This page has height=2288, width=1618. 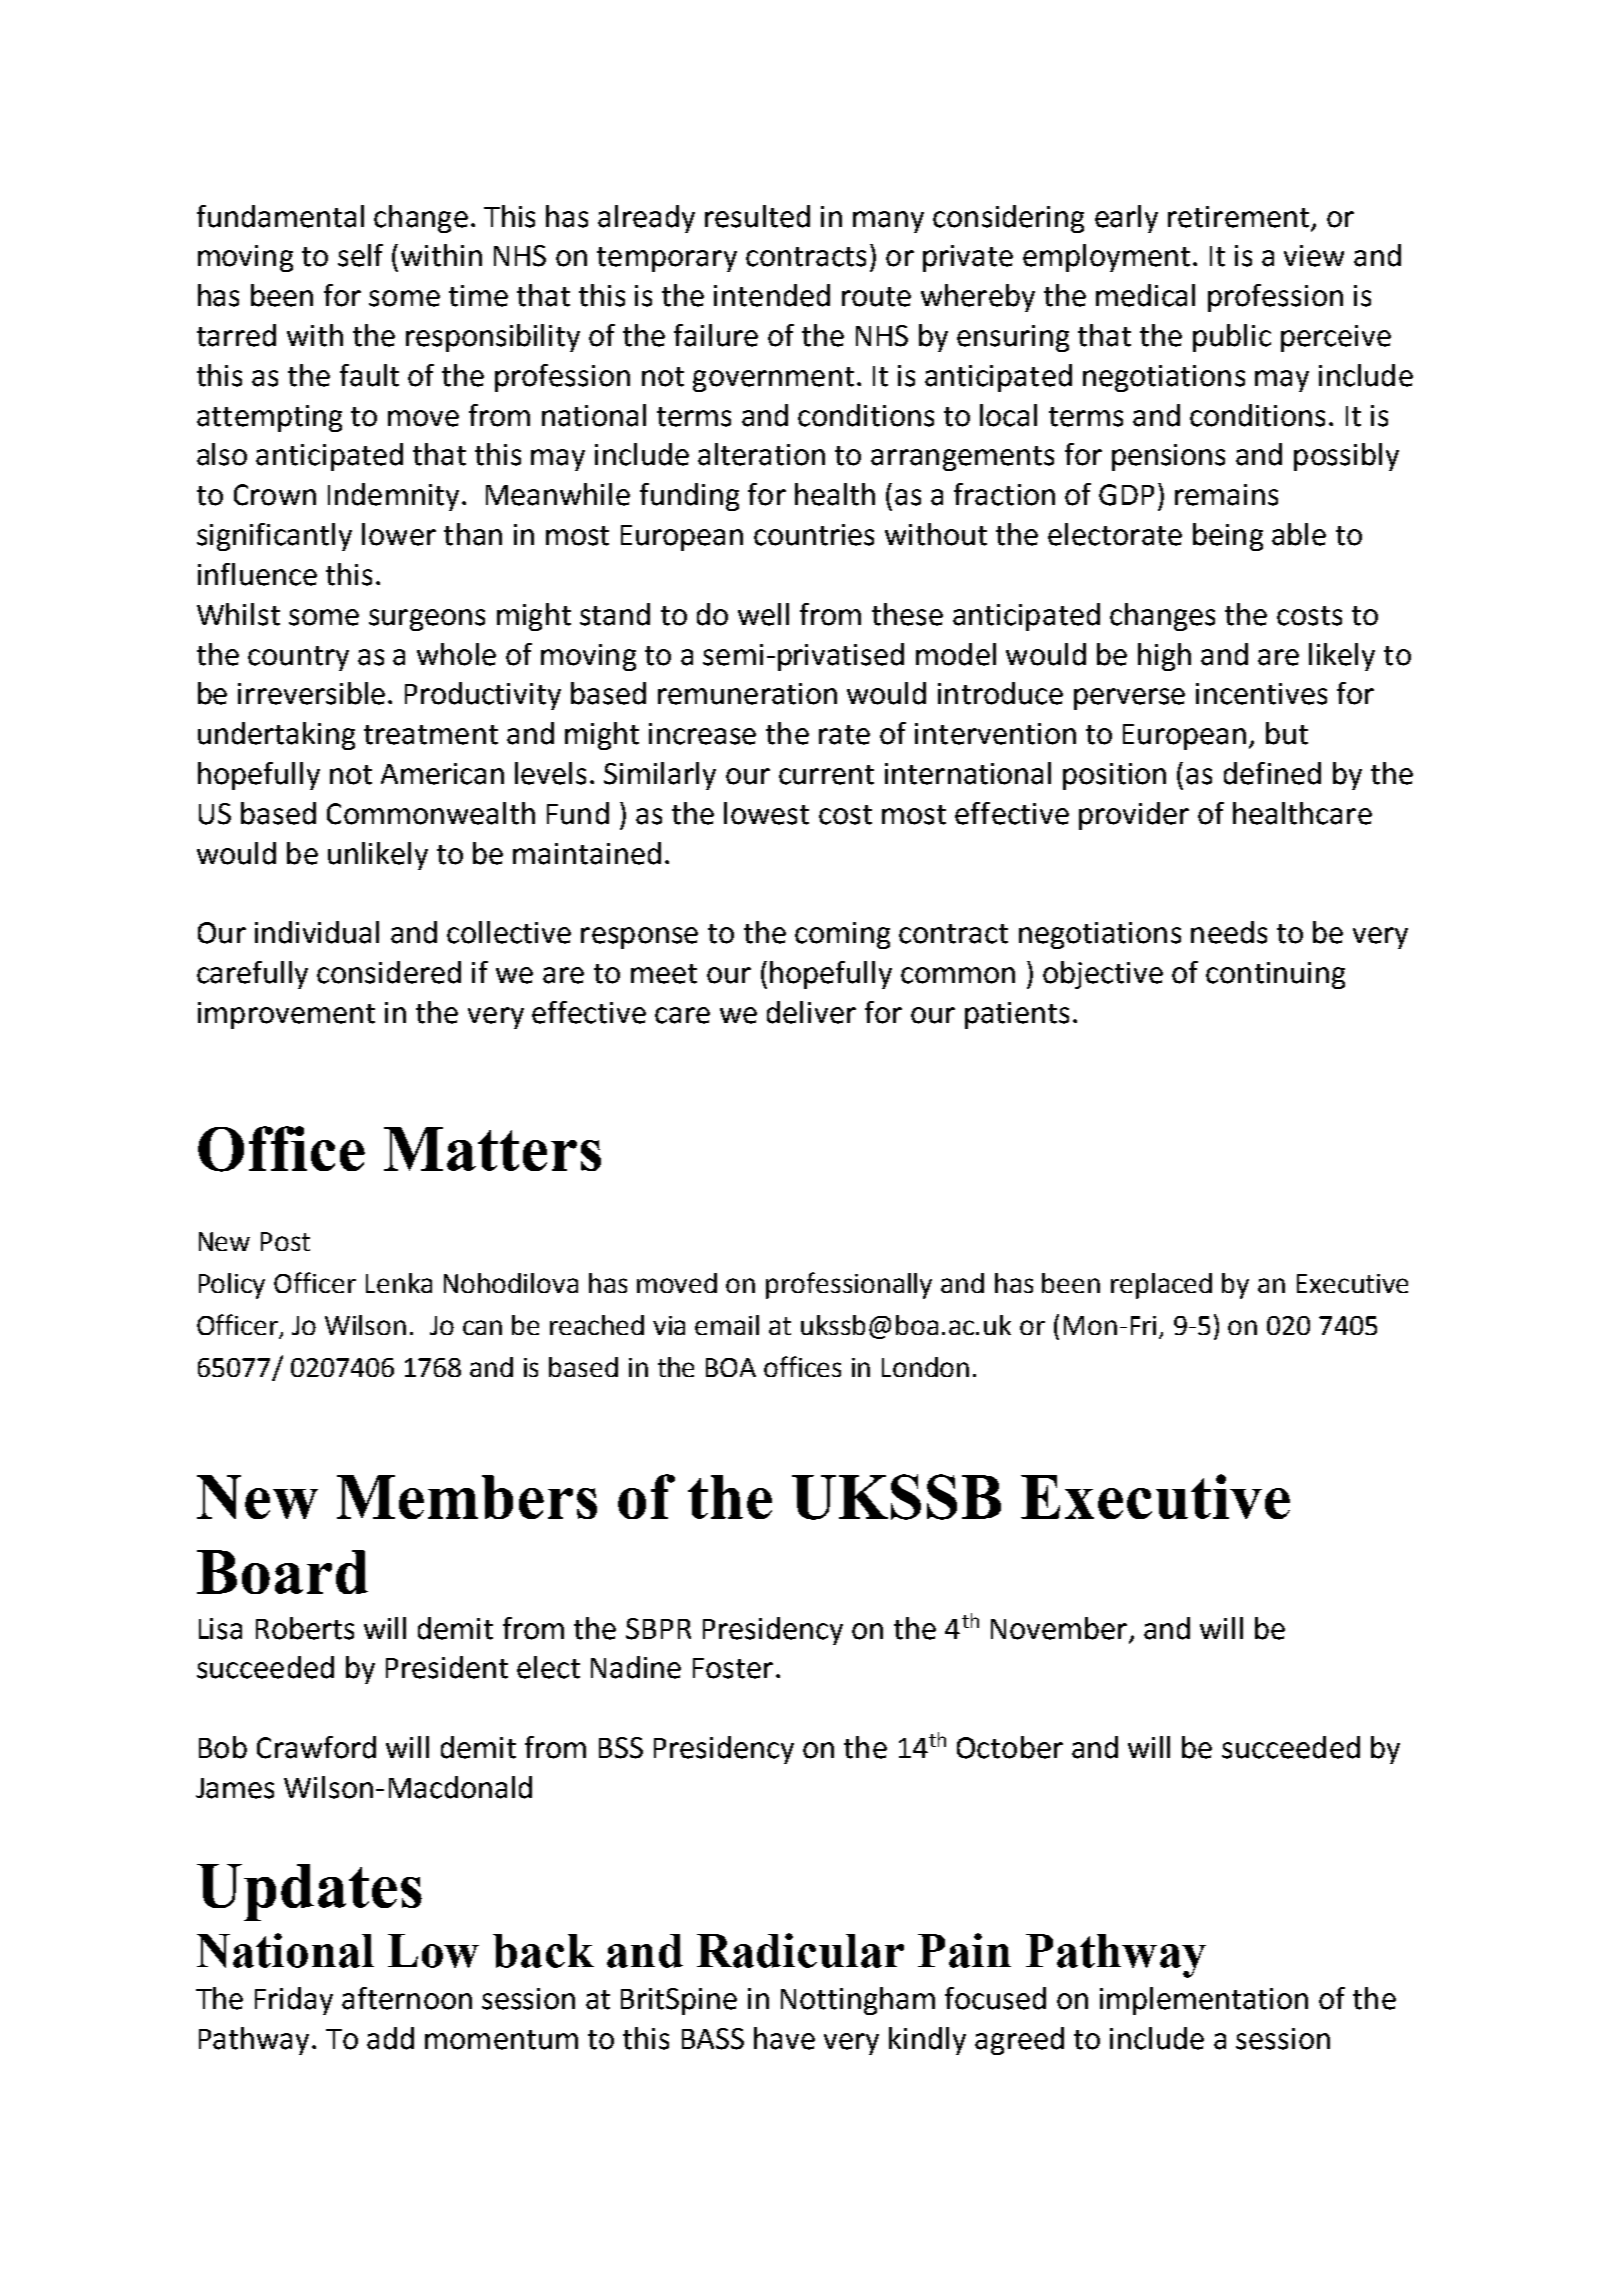 I want to click on Members, so click(x=467, y=1497).
